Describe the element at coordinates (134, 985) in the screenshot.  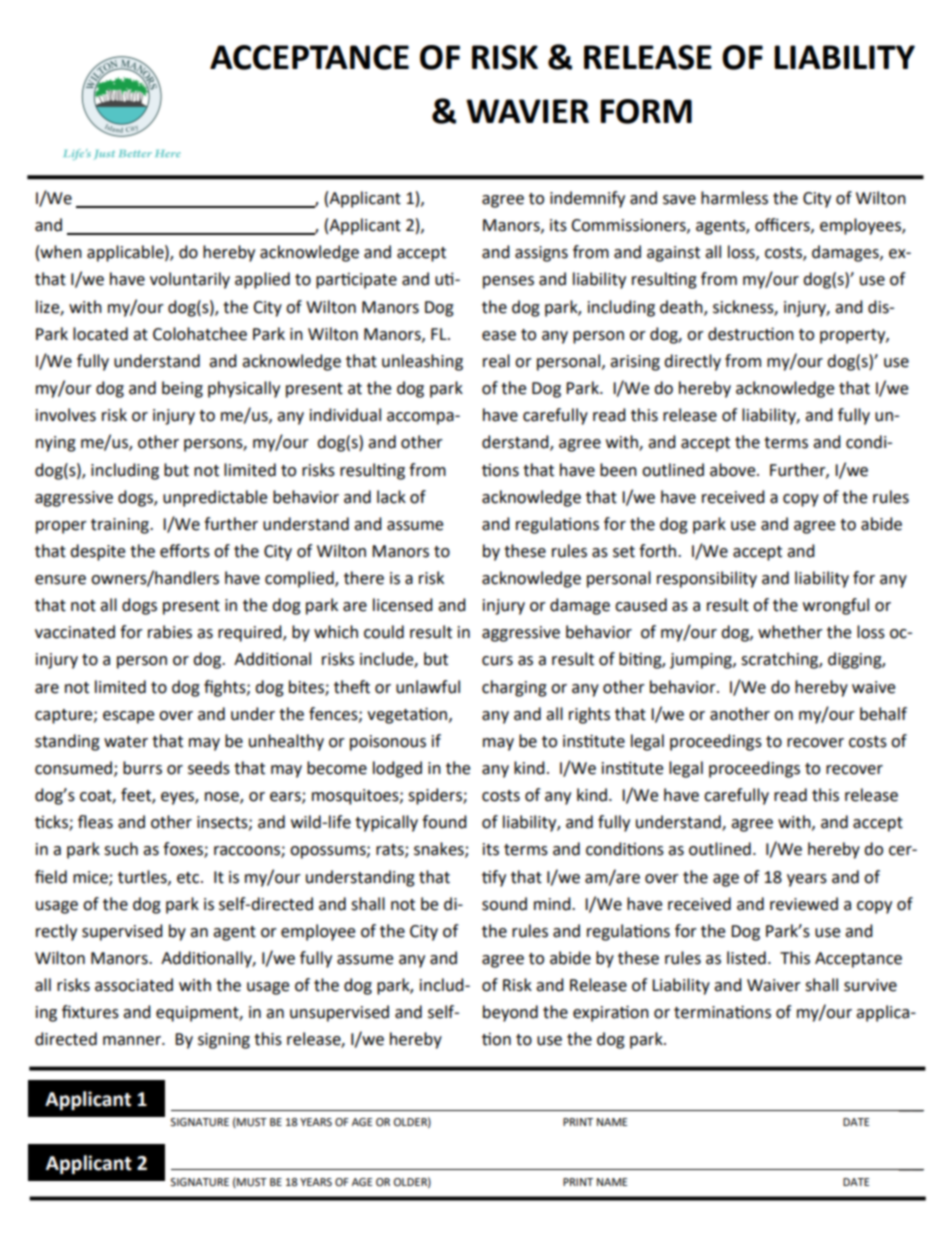
I see `associated` at that location.
